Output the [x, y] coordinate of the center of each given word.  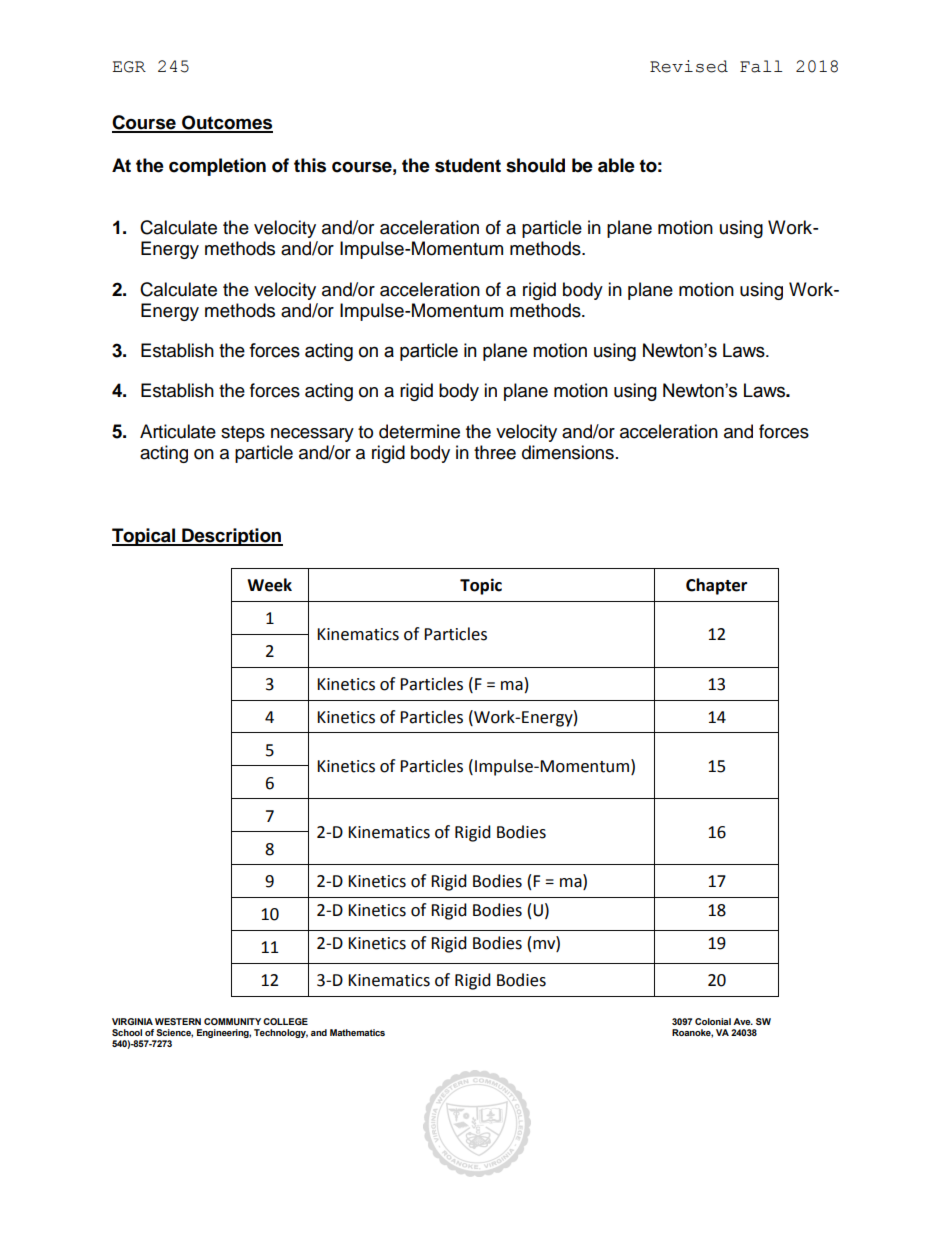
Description [231, 537]
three [495, 452]
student [468, 165]
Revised [689, 66]
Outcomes [226, 123]
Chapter [716, 586]
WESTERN [178, 1021]
